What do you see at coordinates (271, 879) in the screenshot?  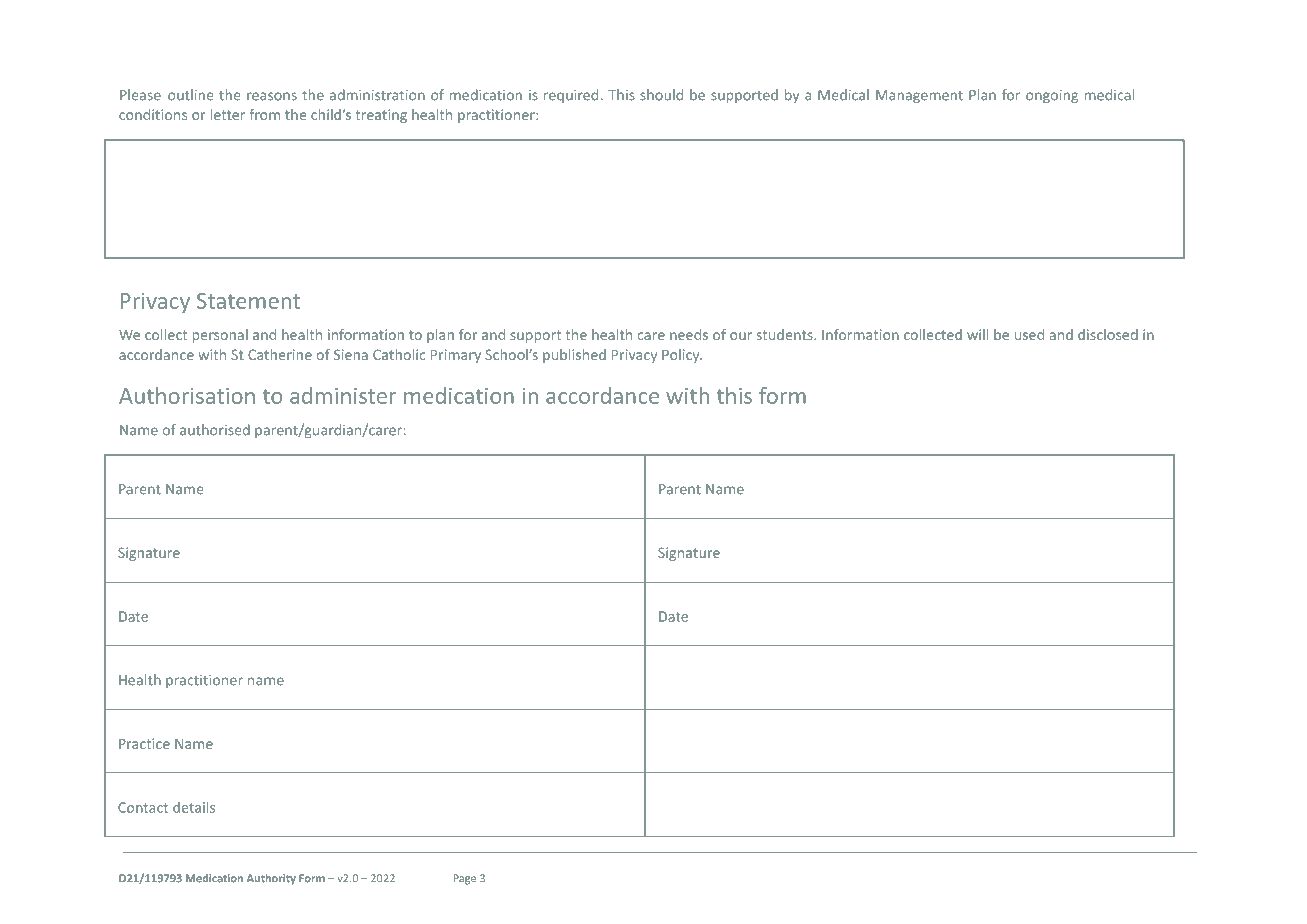 I see `Authority` at bounding box center [271, 879].
